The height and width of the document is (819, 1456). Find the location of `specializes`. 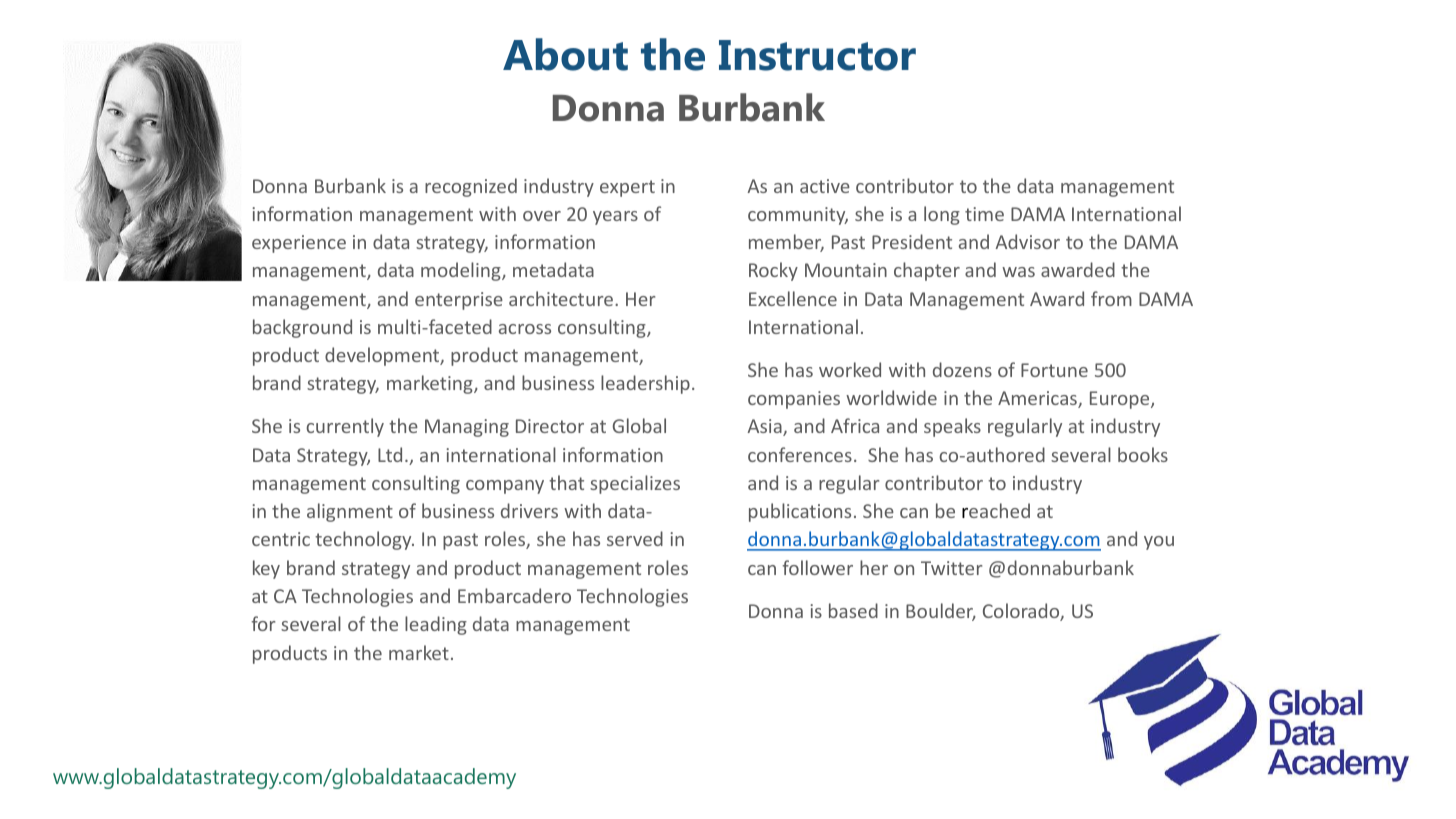

specializes is located at coordinates (635, 484).
